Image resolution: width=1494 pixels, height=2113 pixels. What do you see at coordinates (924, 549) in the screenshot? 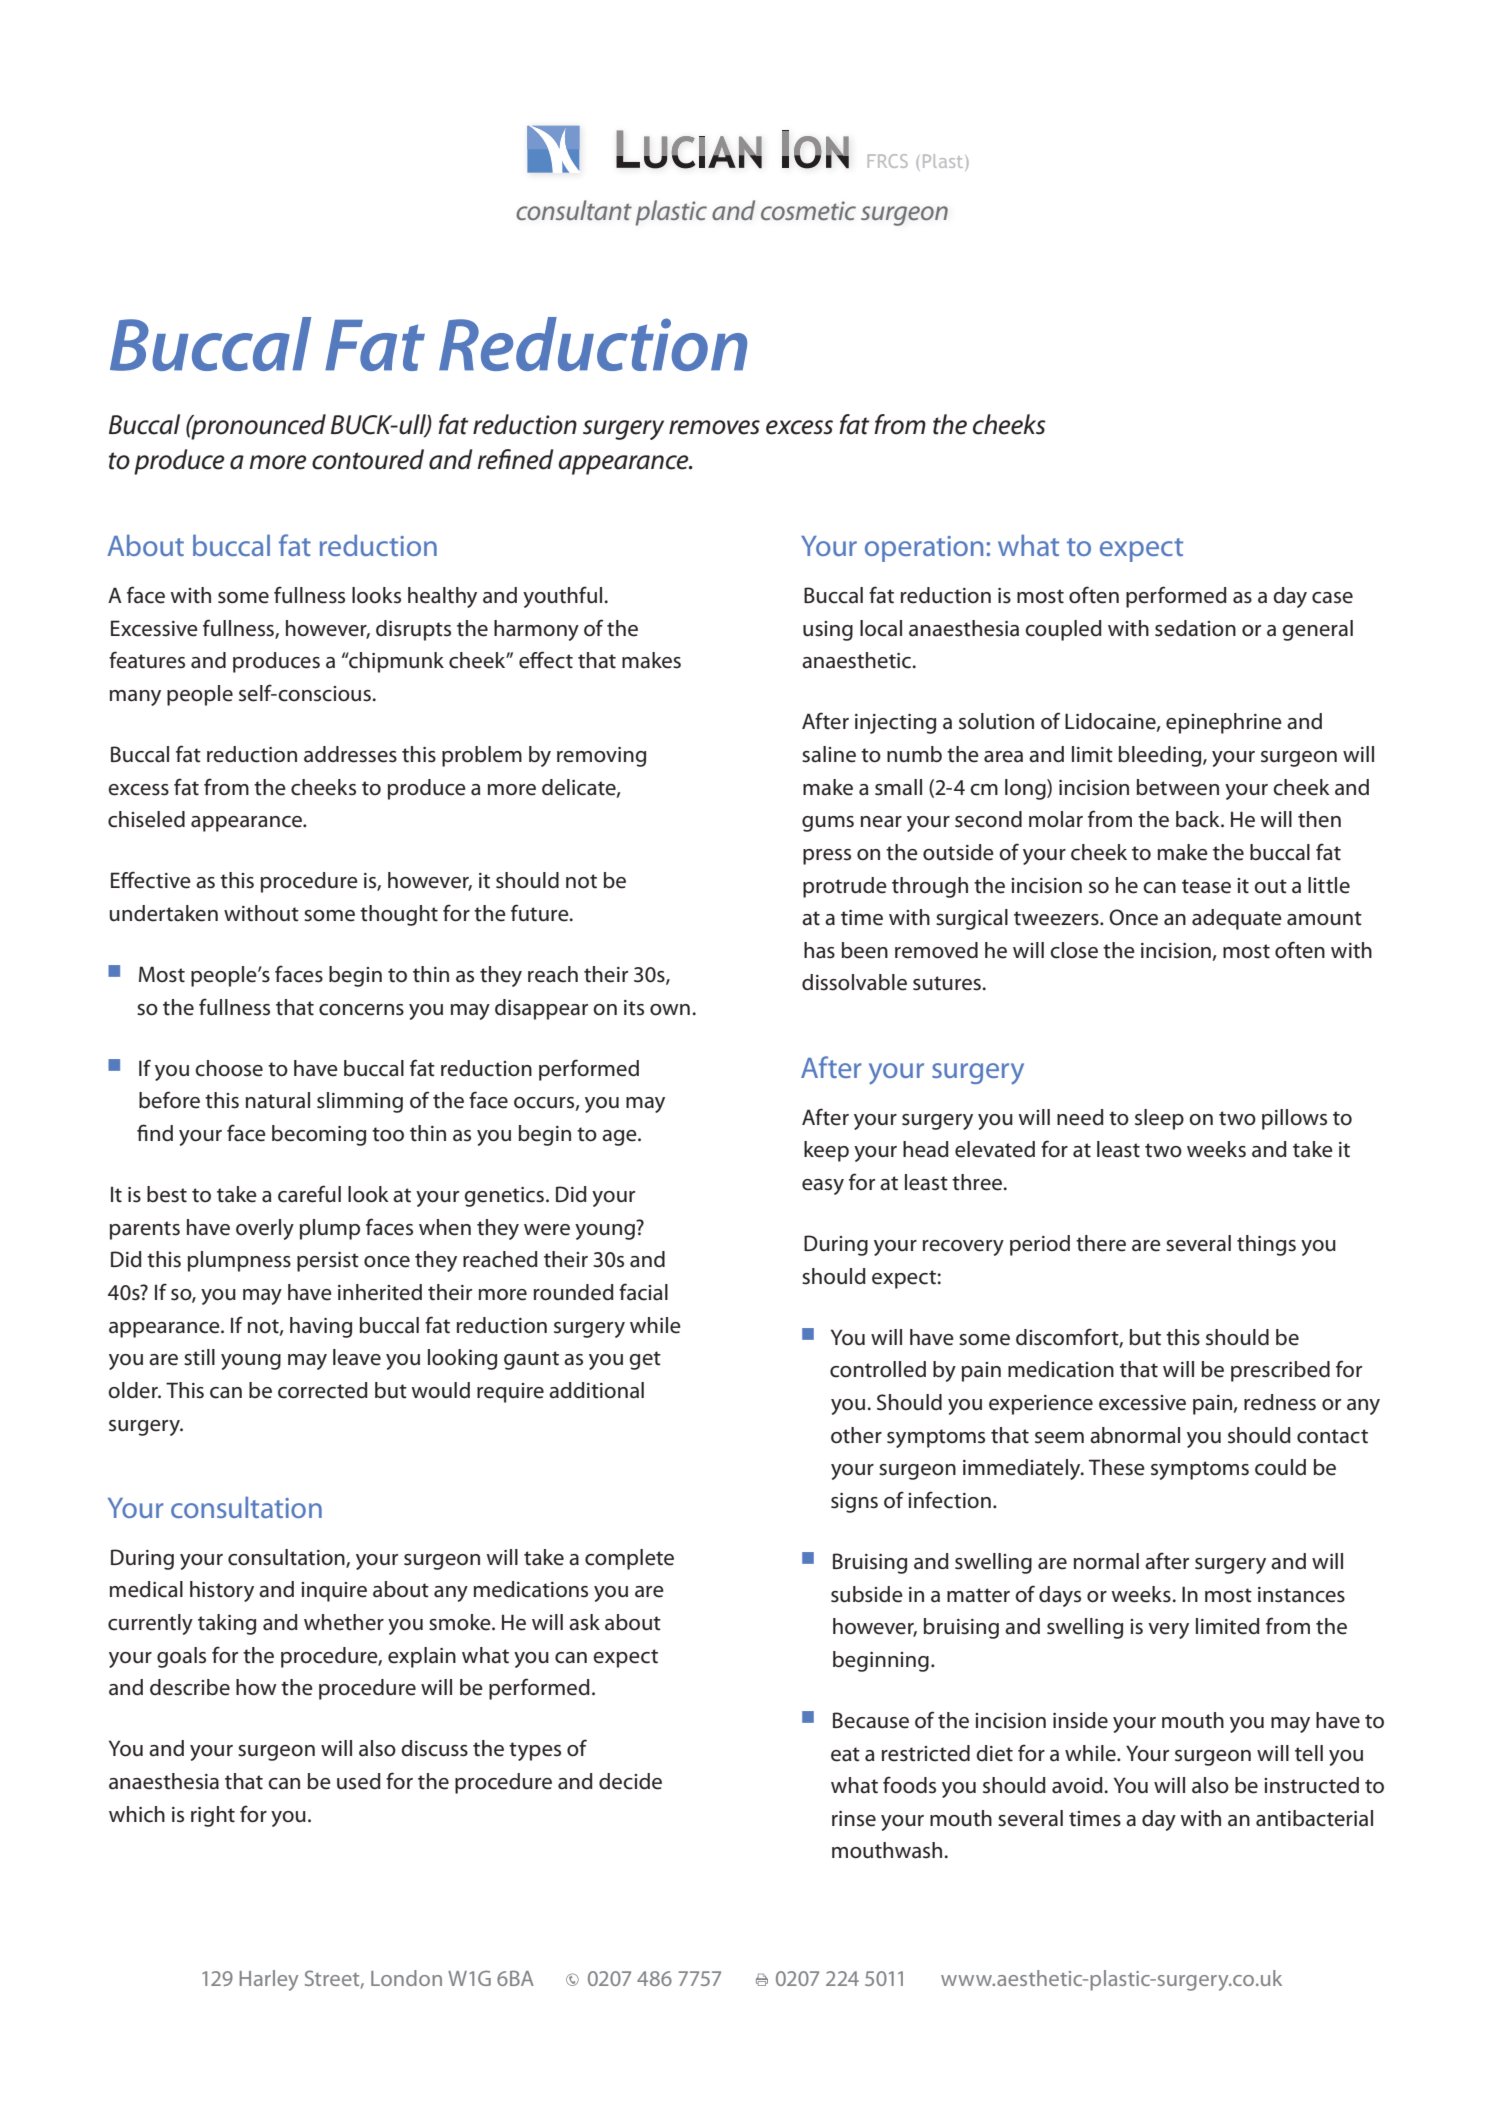
I see `operation` at bounding box center [924, 549].
